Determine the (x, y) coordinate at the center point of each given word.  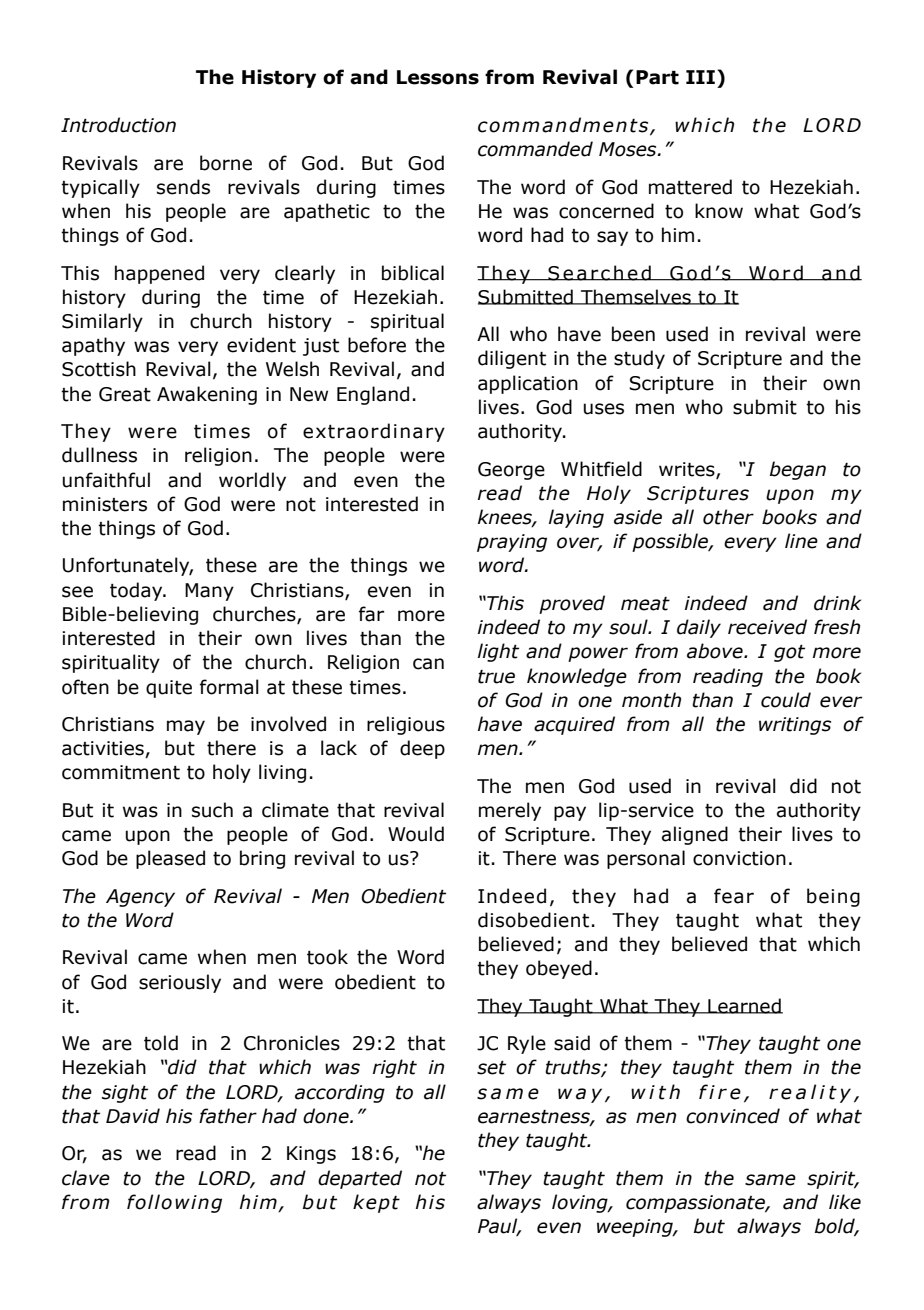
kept (376, 1203)
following (174, 1203)
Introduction (118, 125)
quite (169, 689)
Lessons (438, 77)
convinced (733, 1116)
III (700, 77)
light (498, 652)
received (767, 627)
